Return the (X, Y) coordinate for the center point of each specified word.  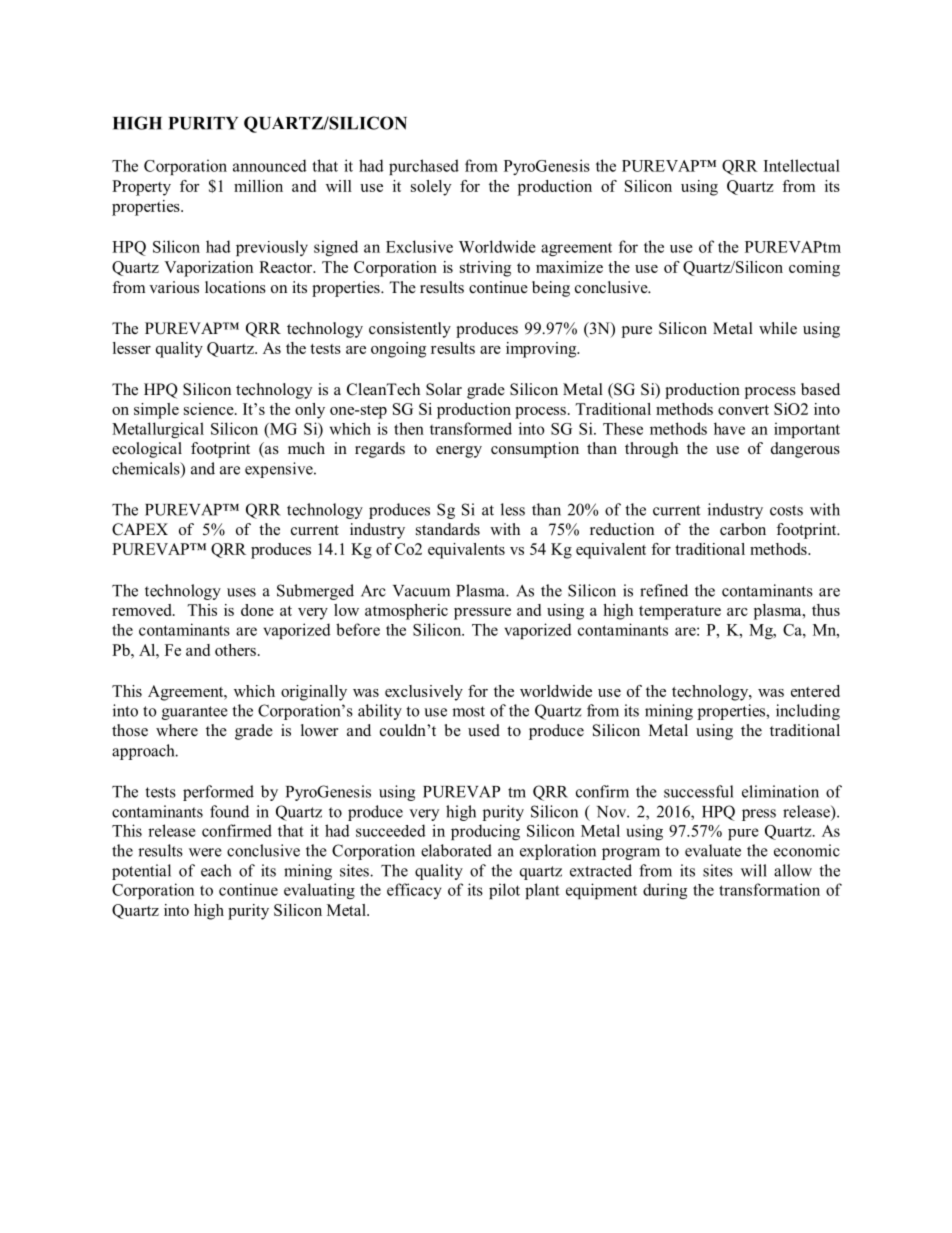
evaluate (713, 850)
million (258, 186)
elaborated (456, 850)
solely (431, 188)
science (210, 409)
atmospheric (406, 612)
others (235, 650)
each (216, 870)
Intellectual (802, 165)
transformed (471, 428)
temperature (680, 613)
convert (743, 410)
